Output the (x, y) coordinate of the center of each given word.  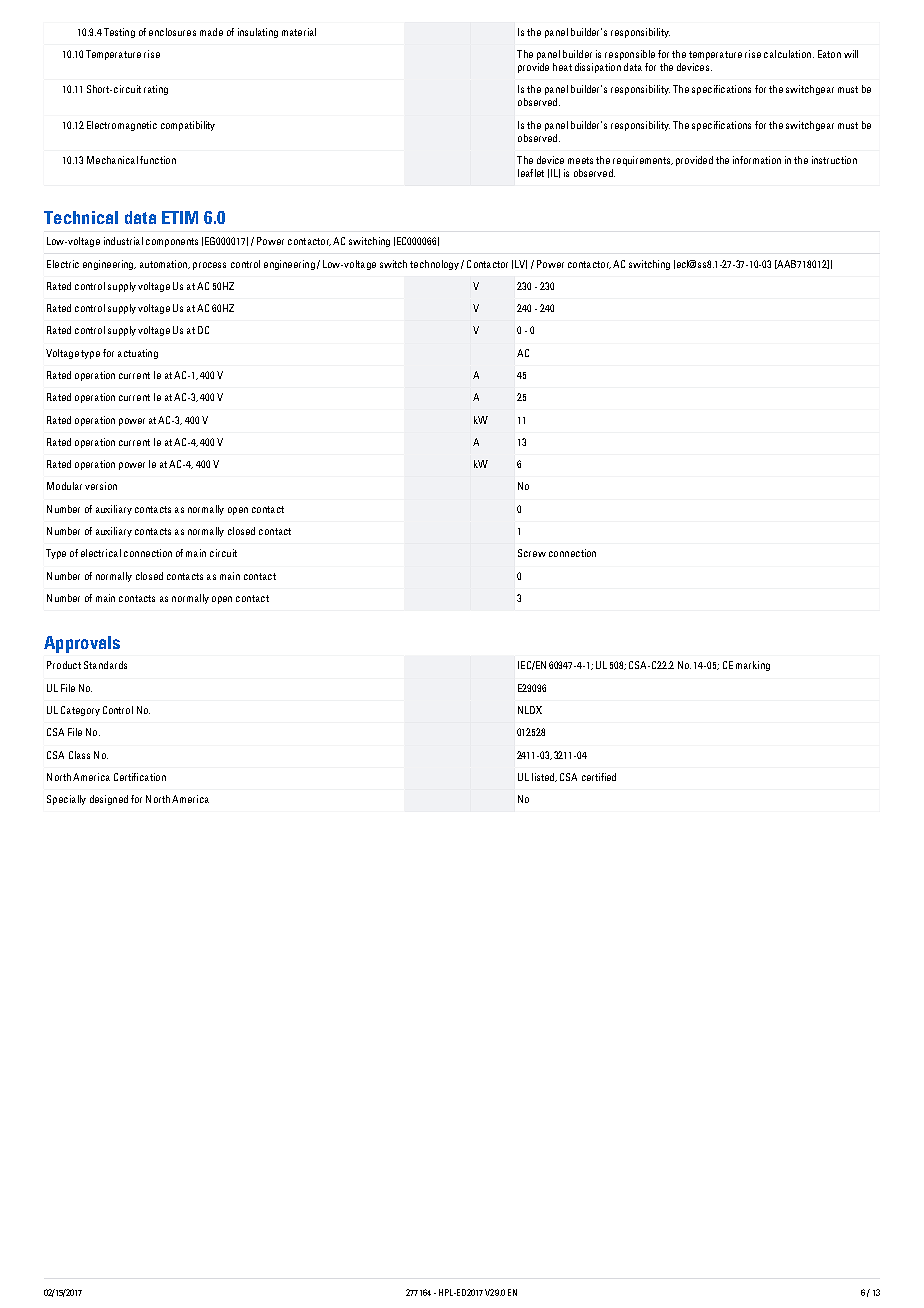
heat (562, 67)
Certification (140, 777)
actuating (138, 354)
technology (434, 265)
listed (544, 777)
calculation (787, 54)
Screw (532, 553)
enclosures (172, 32)
